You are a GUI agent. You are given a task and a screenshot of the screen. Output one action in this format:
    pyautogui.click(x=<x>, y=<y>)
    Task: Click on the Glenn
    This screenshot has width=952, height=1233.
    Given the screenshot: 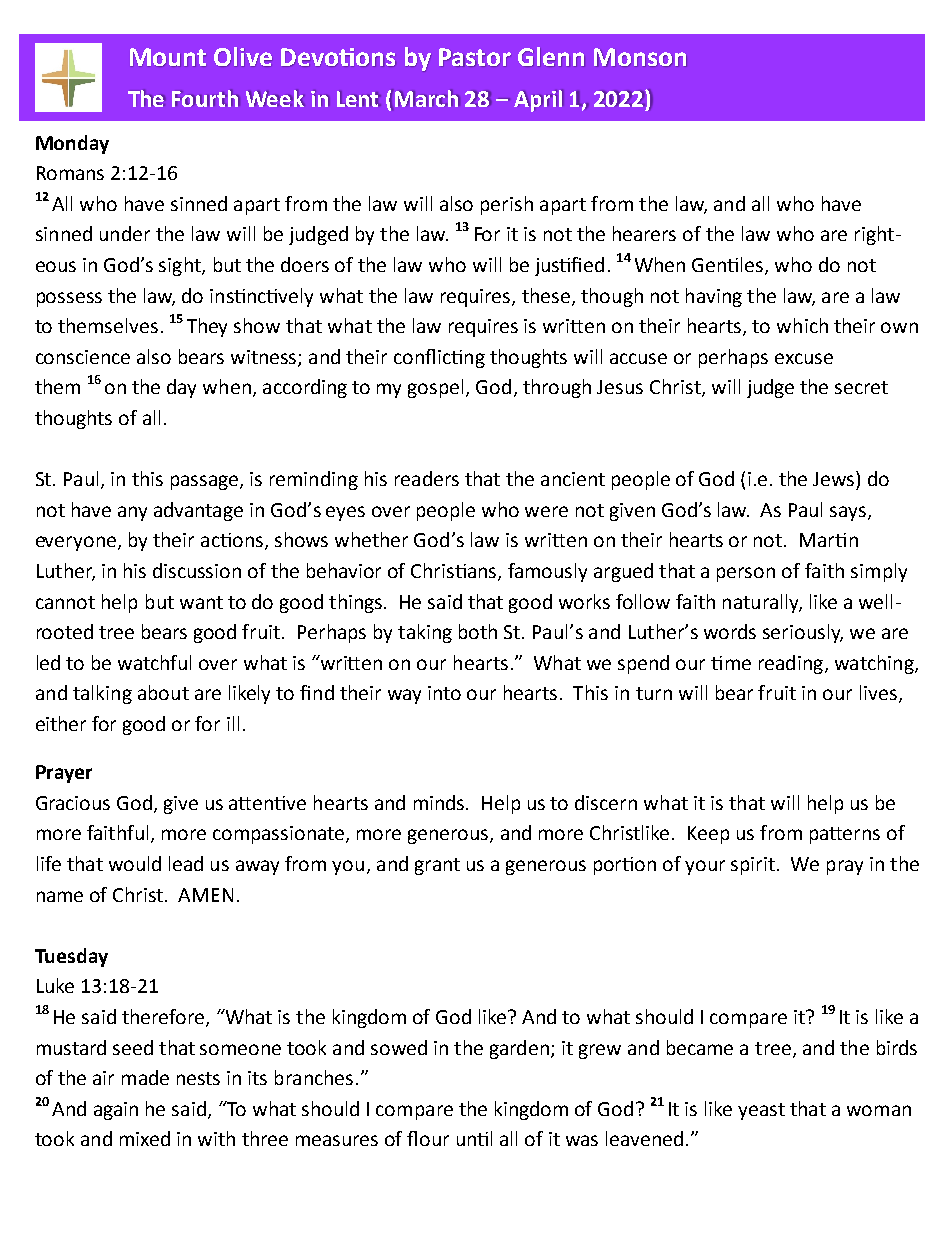 What is the action you would take?
    pyautogui.click(x=551, y=57)
